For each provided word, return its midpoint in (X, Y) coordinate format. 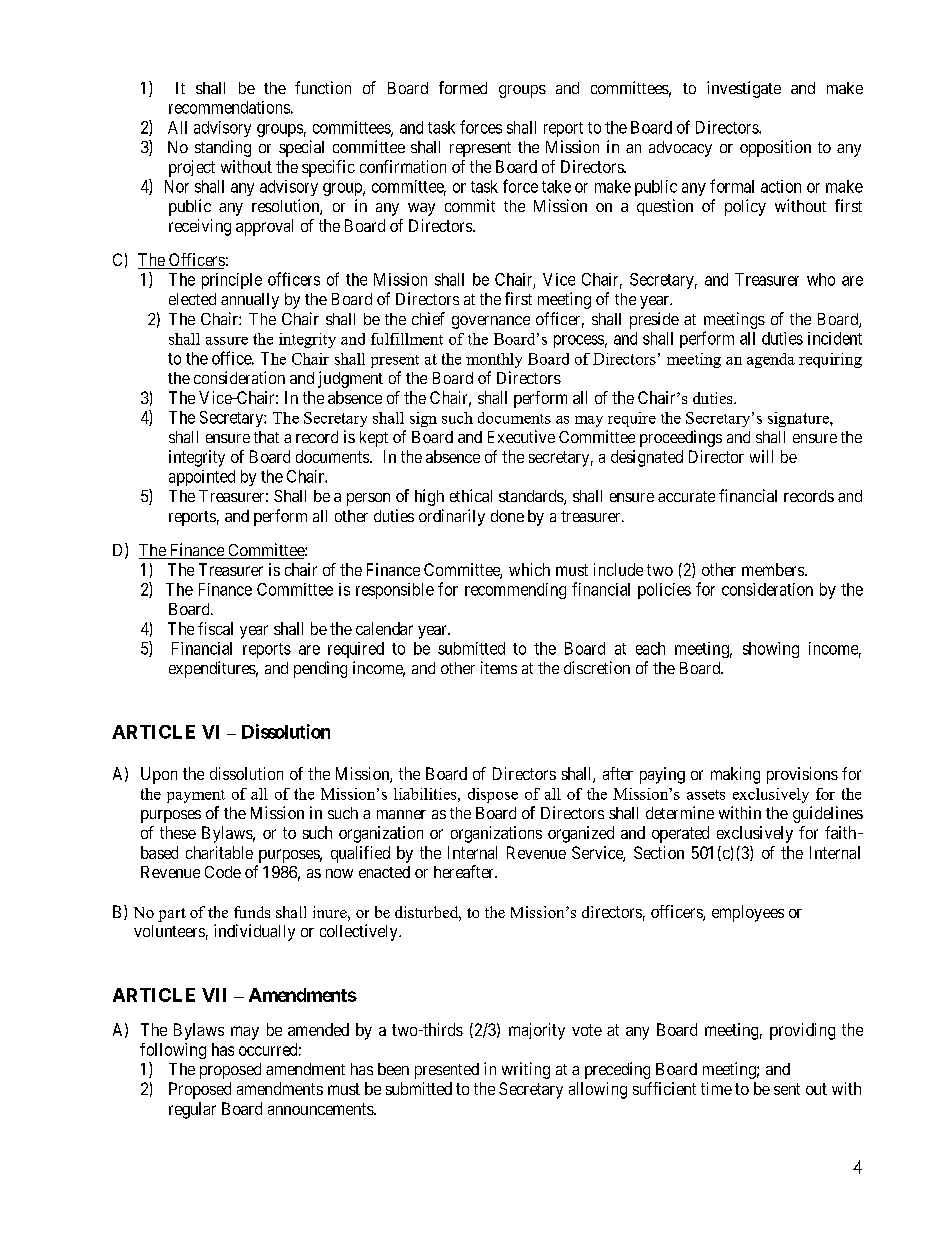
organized (581, 834)
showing (771, 650)
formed (463, 87)
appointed (202, 478)
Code (223, 872)
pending (320, 669)
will (761, 456)
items (499, 667)
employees (748, 913)
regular (192, 1110)
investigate (744, 89)
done (507, 516)
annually (250, 301)
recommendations (229, 107)
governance (491, 322)
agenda (771, 360)
